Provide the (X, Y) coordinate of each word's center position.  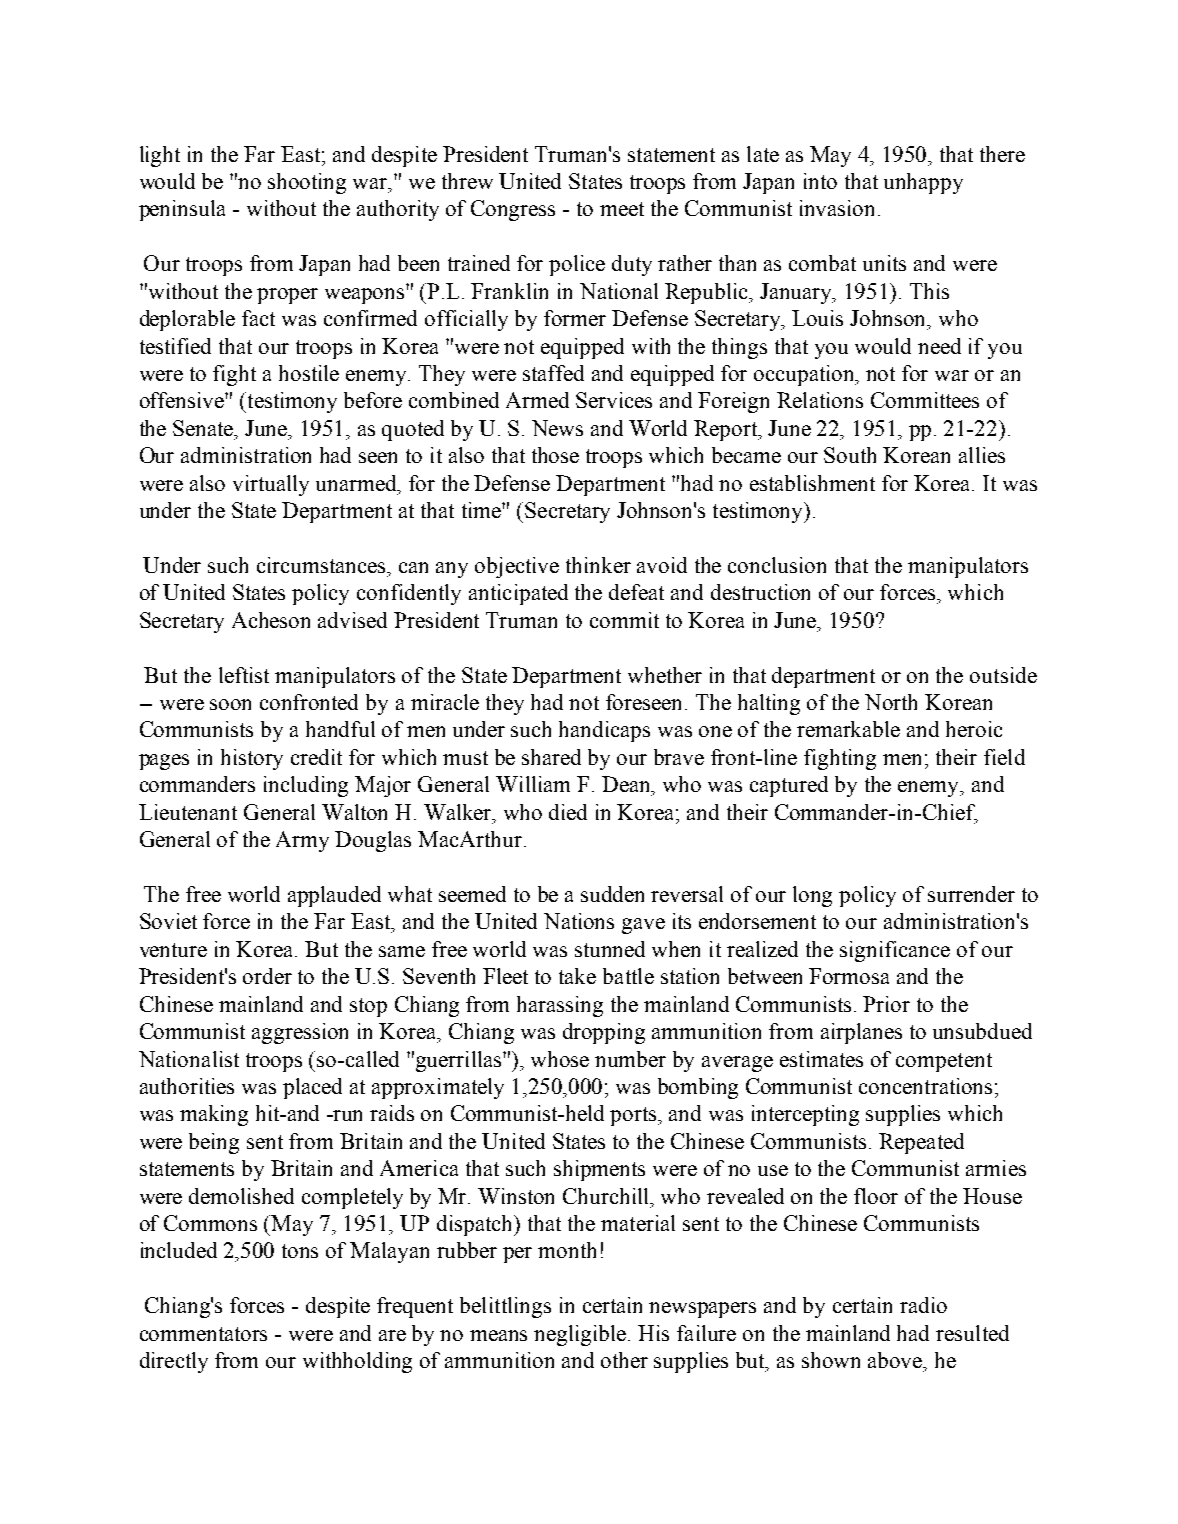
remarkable (848, 729)
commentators (203, 1334)
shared (551, 757)
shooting (307, 183)
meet (622, 209)
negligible (581, 1335)
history (252, 759)
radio (923, 1305)
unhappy (923, 183)
